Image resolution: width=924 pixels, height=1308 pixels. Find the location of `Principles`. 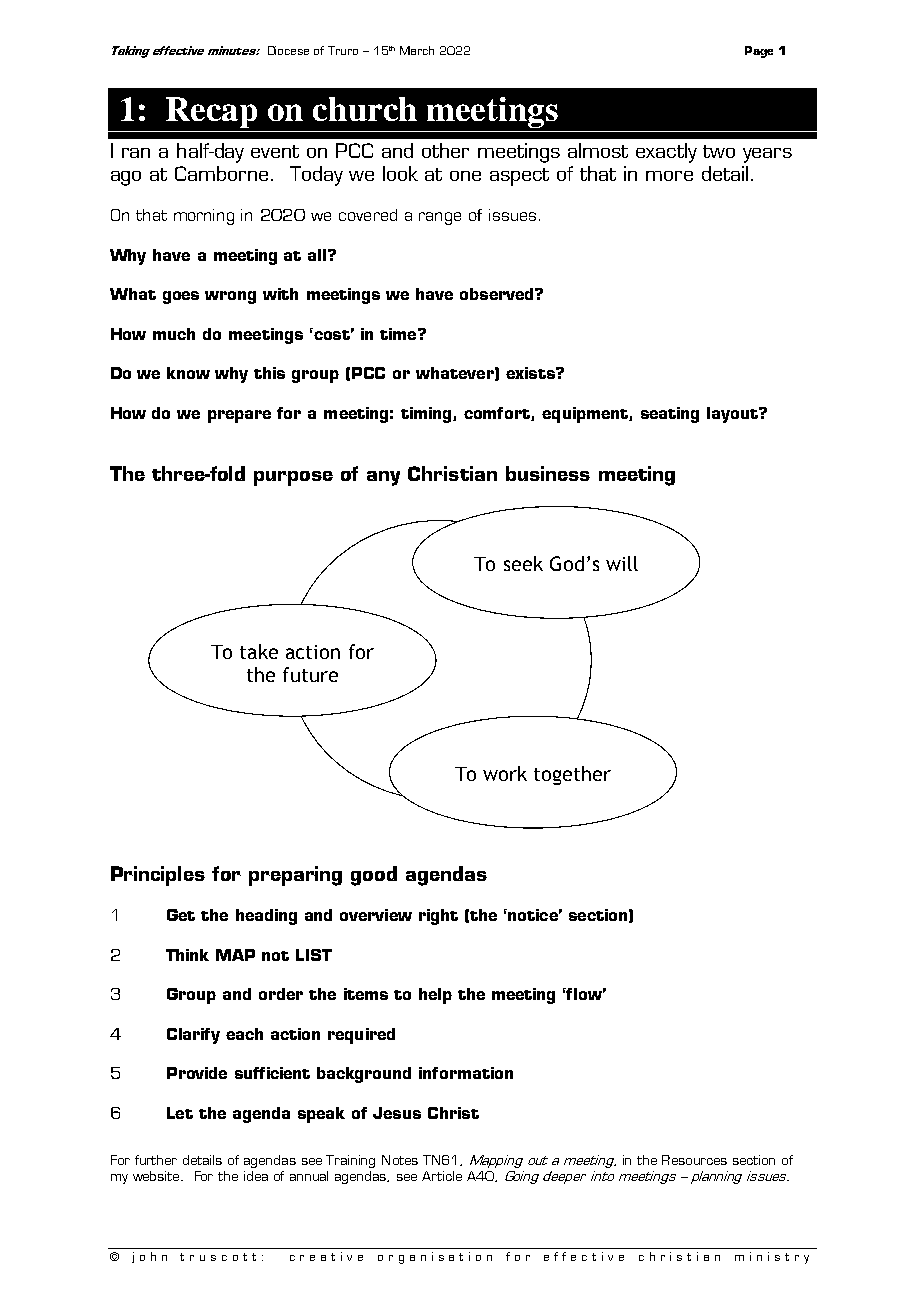

Principles is located at coordinates (158, 876).
